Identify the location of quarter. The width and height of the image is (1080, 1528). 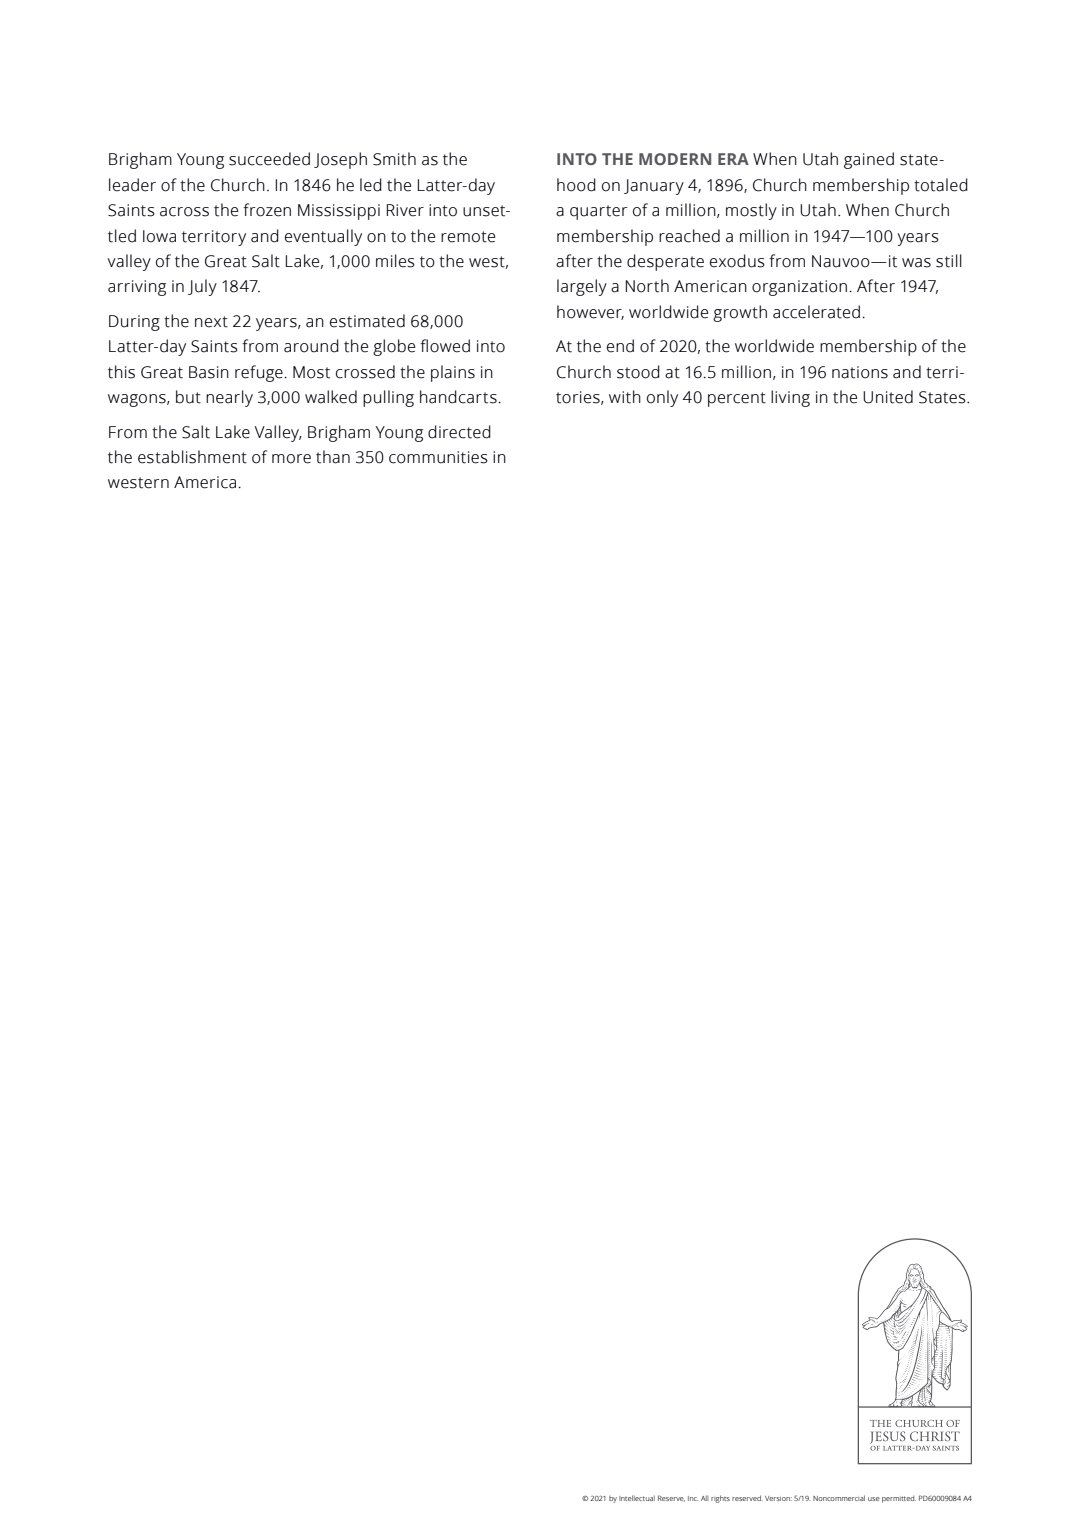
(598, 212).
